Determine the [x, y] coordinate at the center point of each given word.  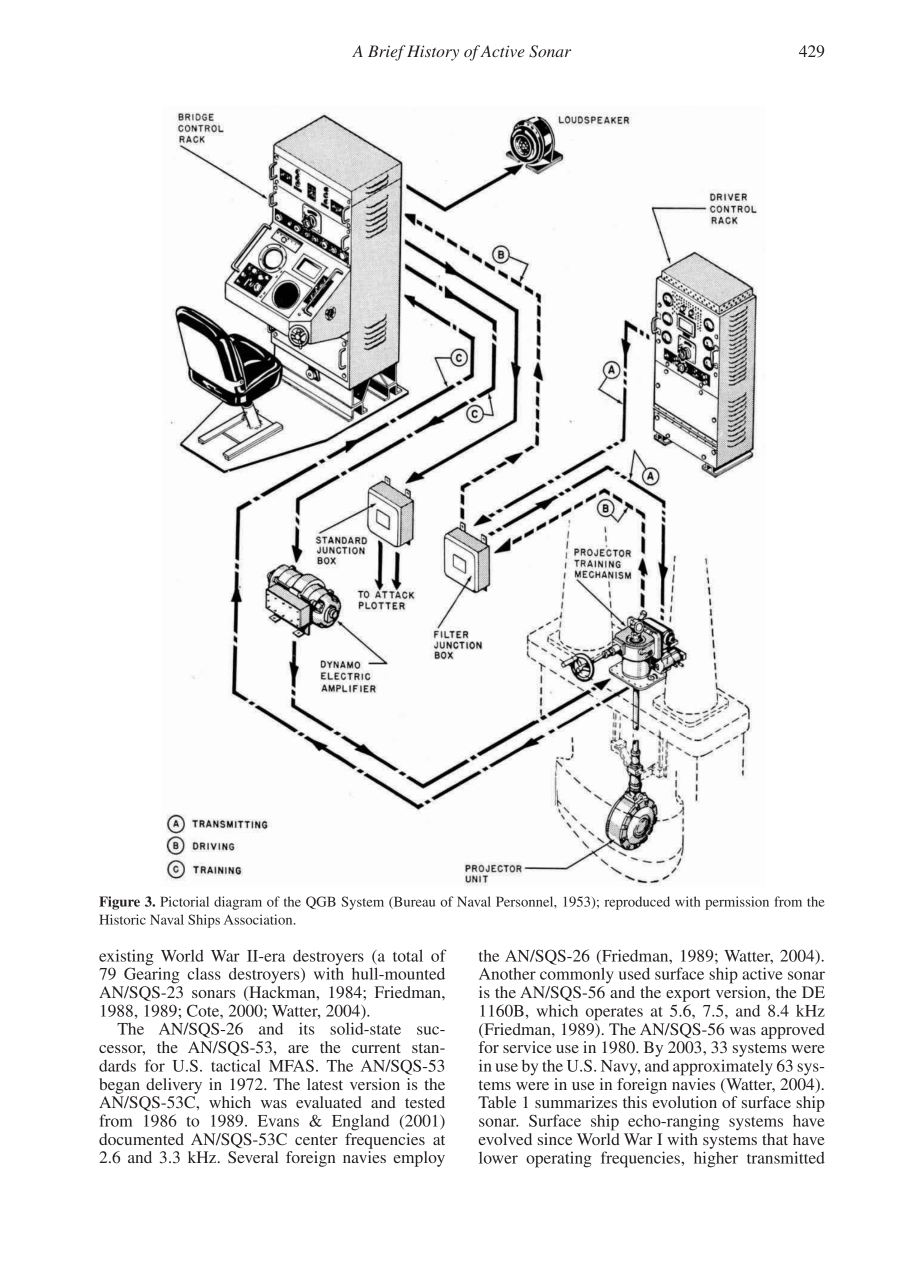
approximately [723, 1067]
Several [253, 1157]
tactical [236, 1065]
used [634, 973]
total [408, 955]
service [527, 1047]
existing [126, 958]
